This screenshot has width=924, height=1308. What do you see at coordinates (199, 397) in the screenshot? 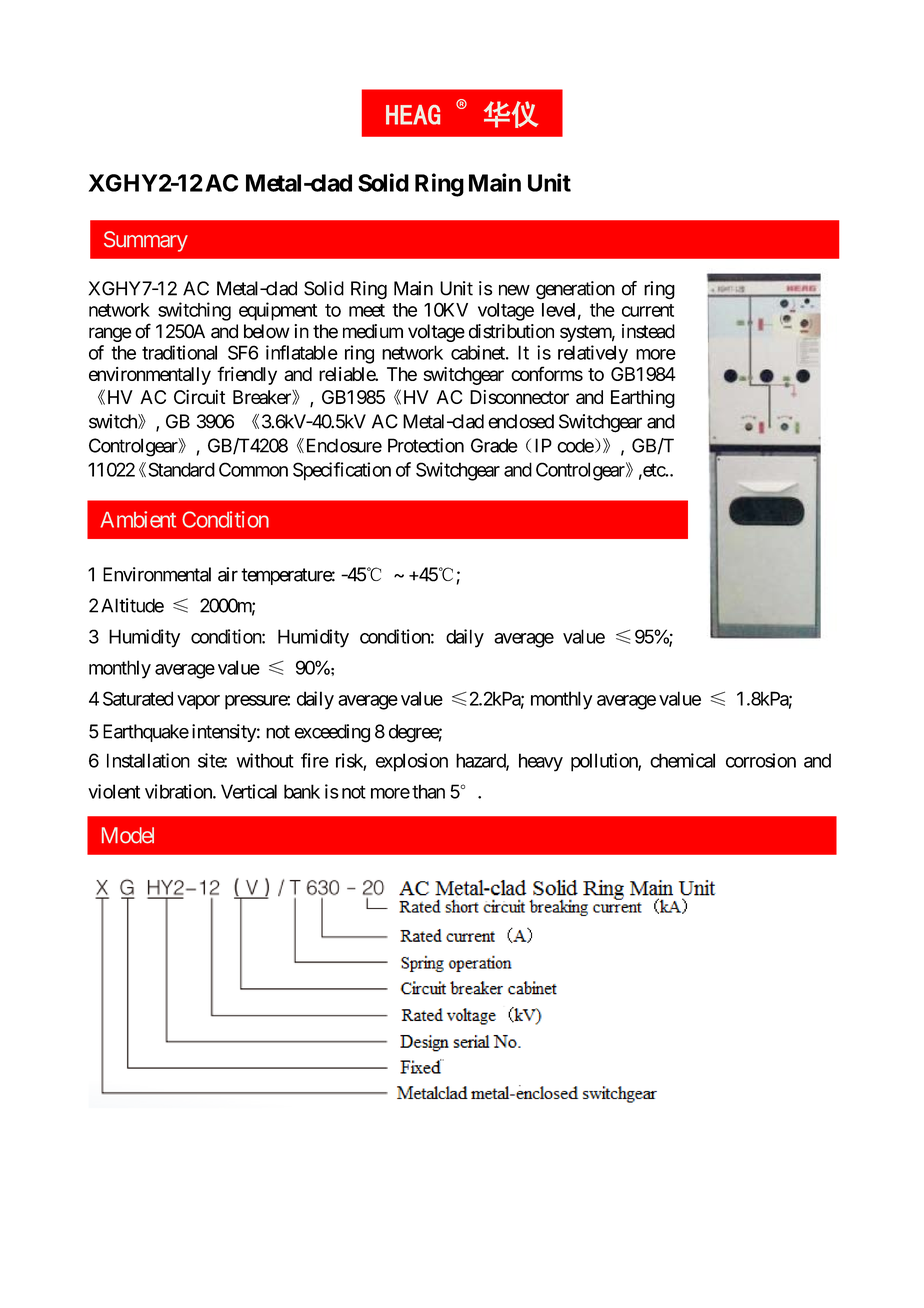
I see `Circuit` at bounding box center [199, 397].
